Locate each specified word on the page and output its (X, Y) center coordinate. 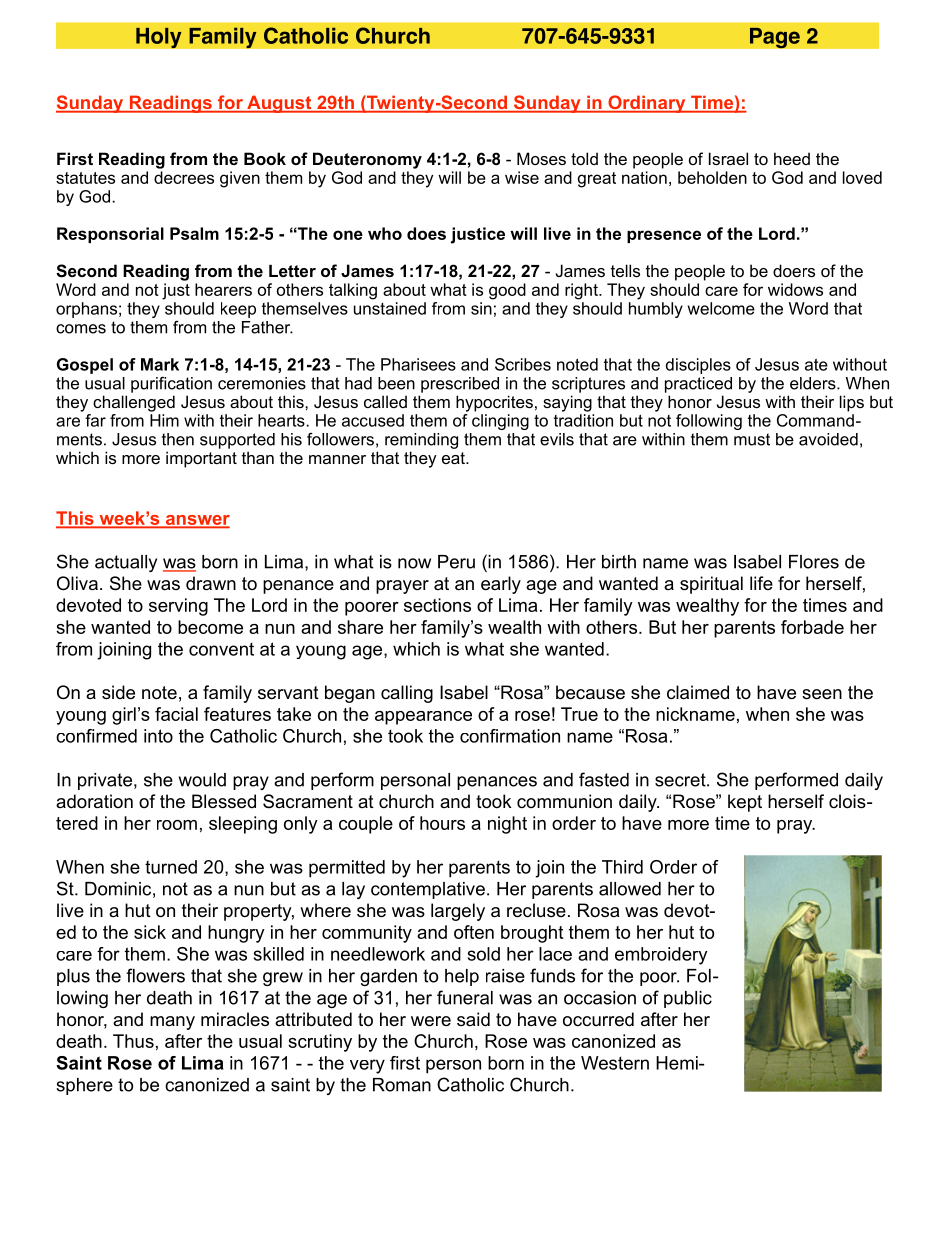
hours (442, 823)
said (473, 1019)
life (761, 583)
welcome (721, 308)
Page (775, 38)
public (688, 999)
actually (126, 563)
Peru (456, 562)
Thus (133, 1041)
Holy (159, 38)
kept (745, 803)
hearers (223, 289)
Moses (541, 158)
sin (481, 308)
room (177, 825)
